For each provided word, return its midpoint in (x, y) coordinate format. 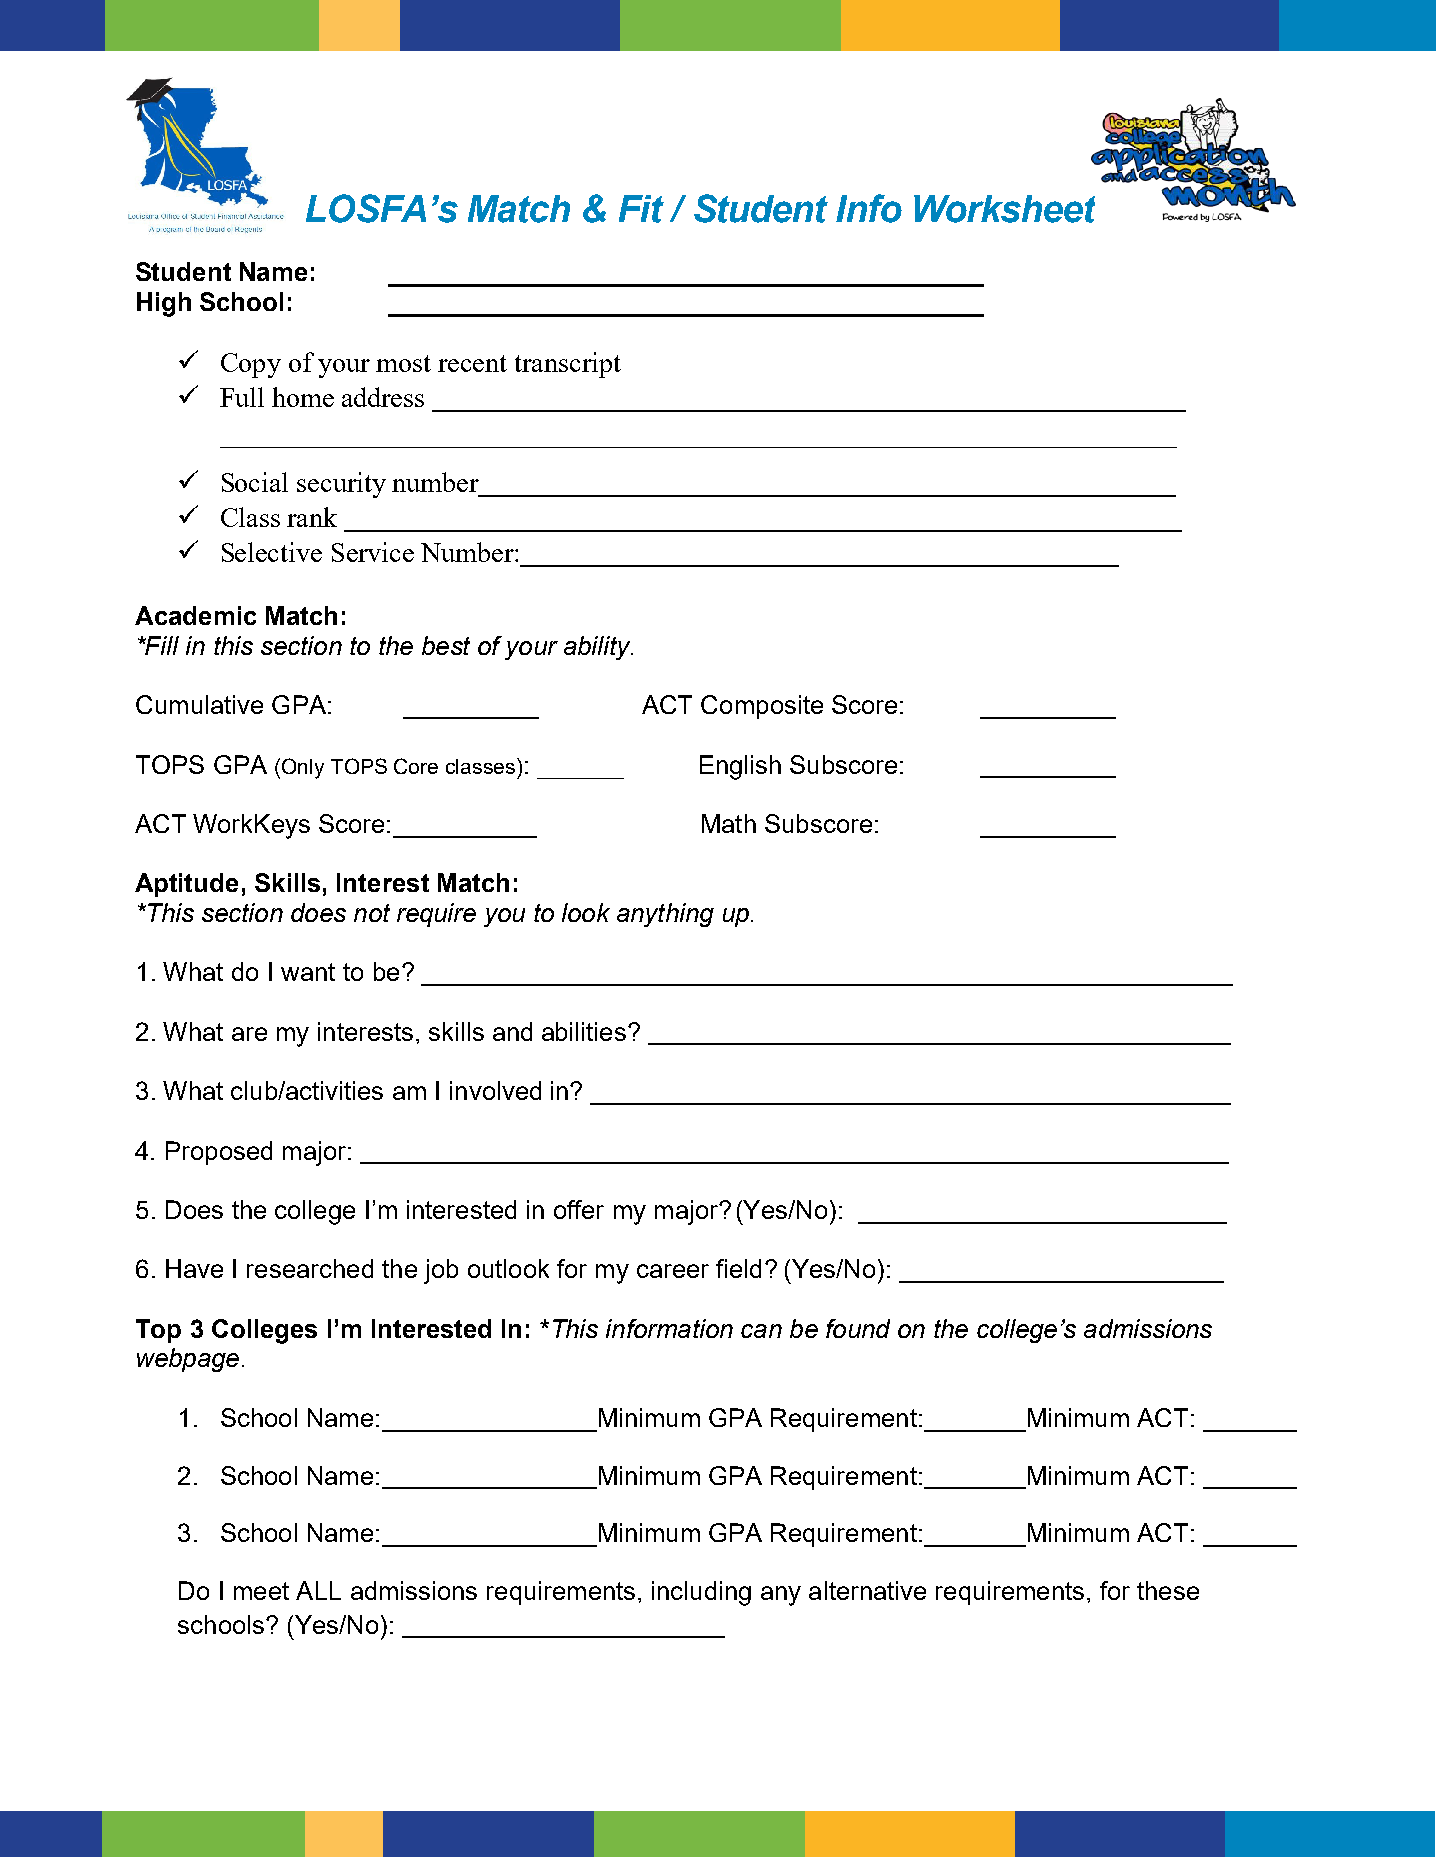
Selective (272, 552)
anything (665, 915)
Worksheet (1004, 209)
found (858, 1328)
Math (729, 823)
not (372, 913)
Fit (641, 209)
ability (598, 648)
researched (310, 1268)
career (673, 1271)
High (164, 304)
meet (261, 1591)
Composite (762, 707)
